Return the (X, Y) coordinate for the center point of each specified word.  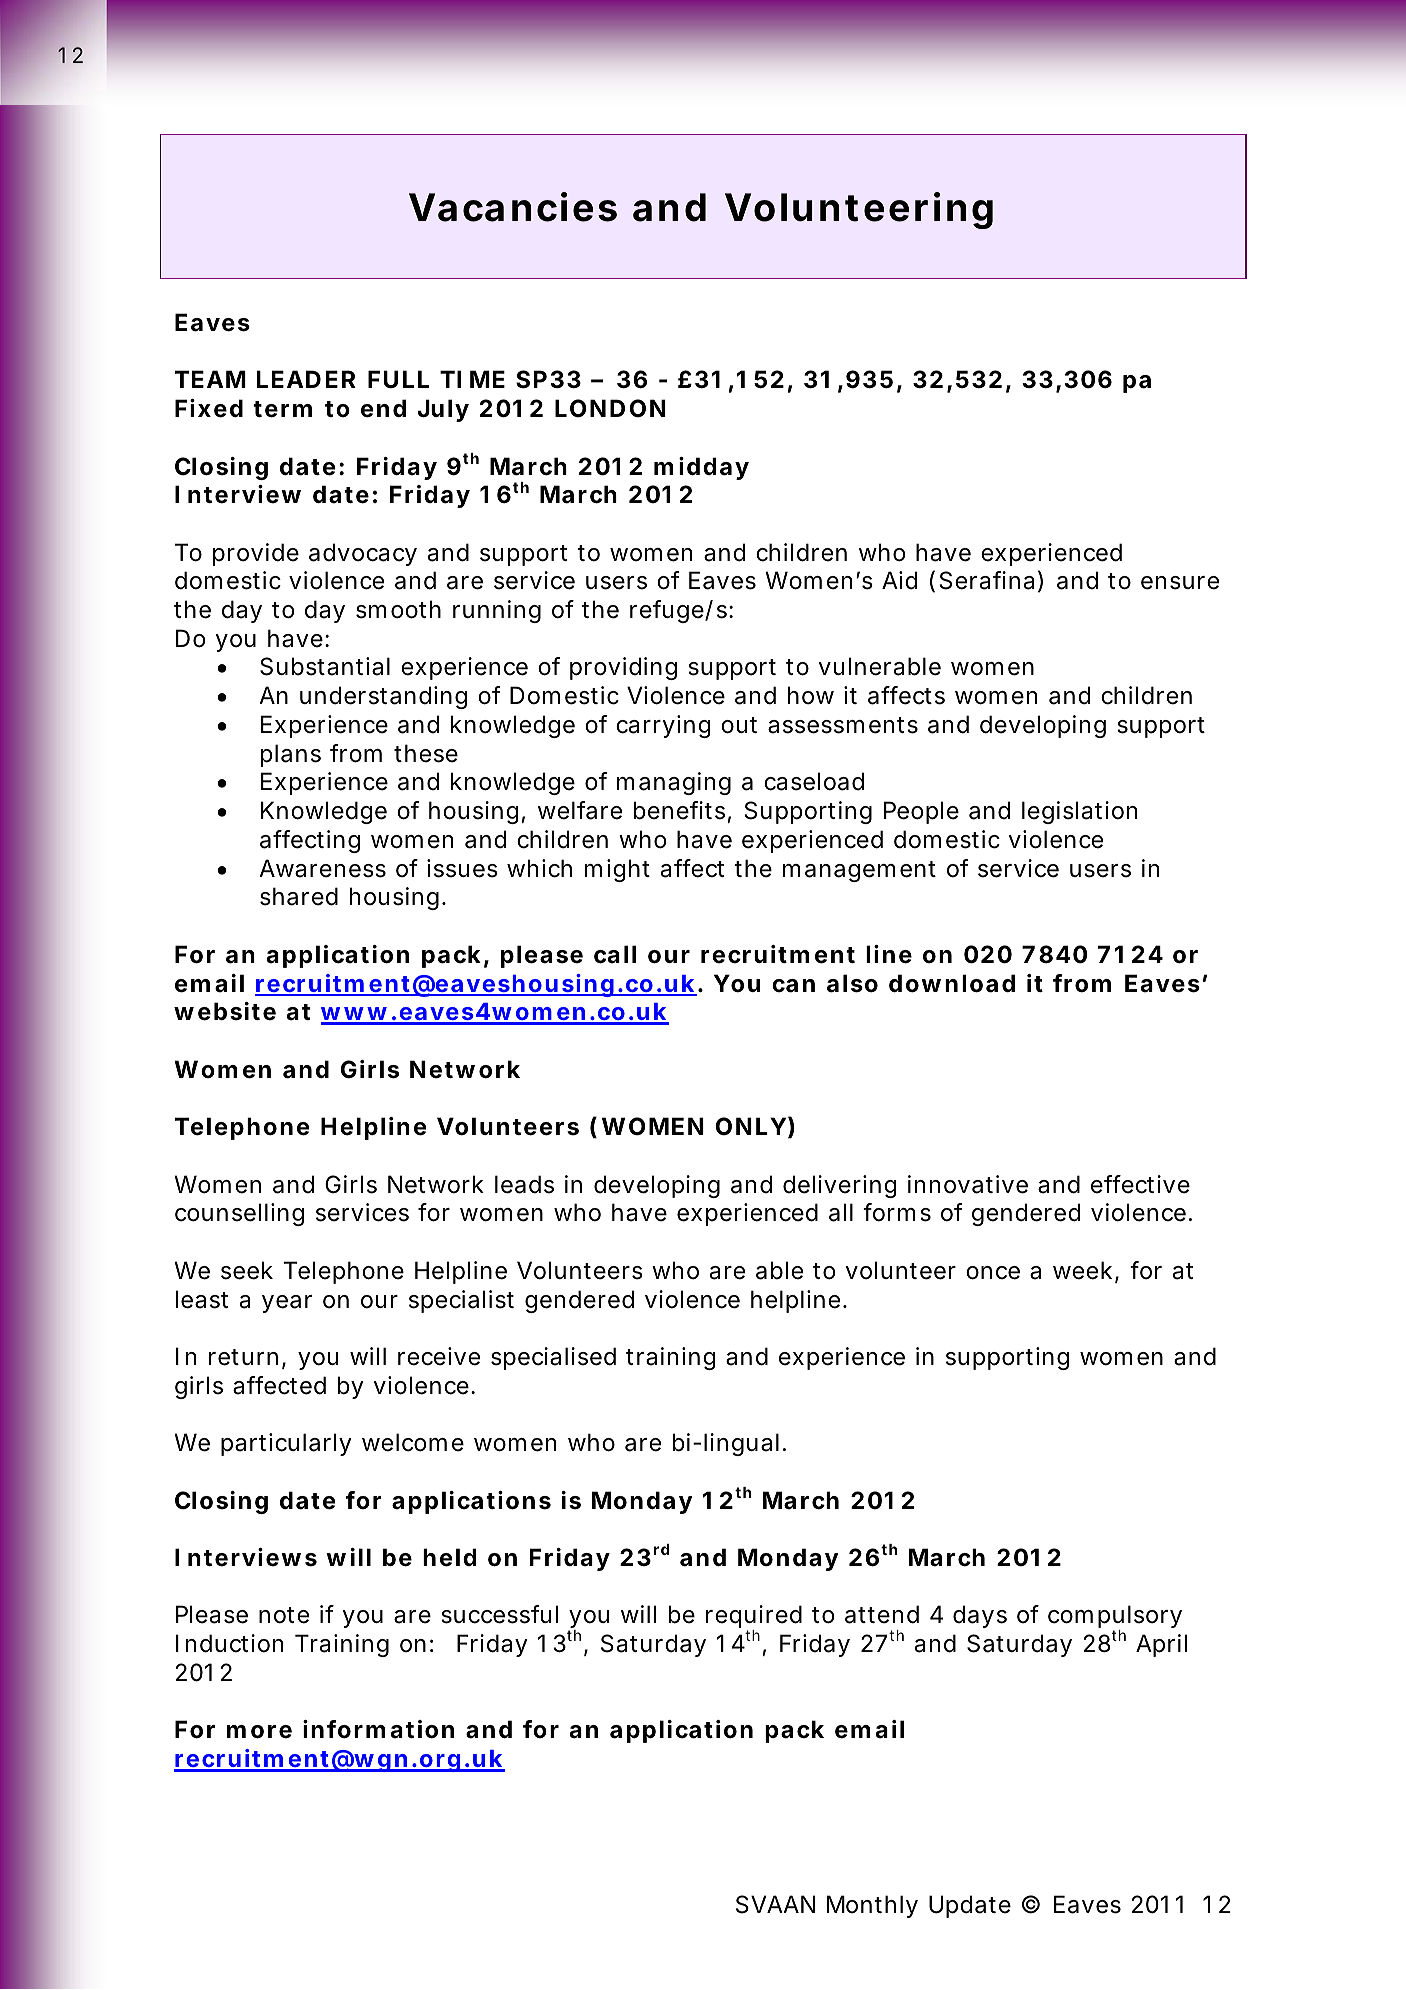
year (287, 1304)
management (859, 871)
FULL (397, 379)
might (617, 870)
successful (499, 1614)
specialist (461, 1301)
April (1161, 1645)
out (739, 725)
